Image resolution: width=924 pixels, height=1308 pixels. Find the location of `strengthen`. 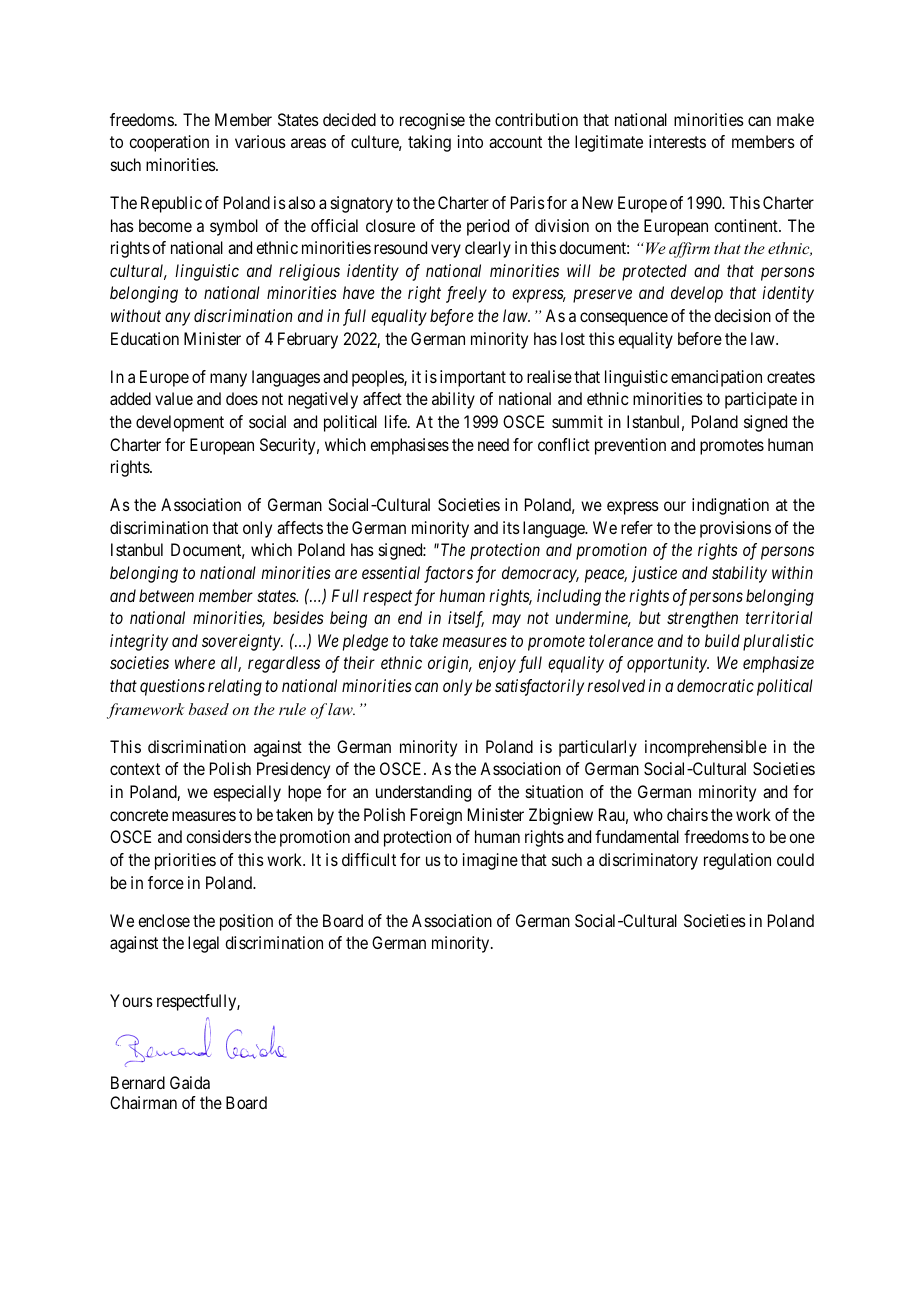

strengthen is located at coordinates (702, 619).
